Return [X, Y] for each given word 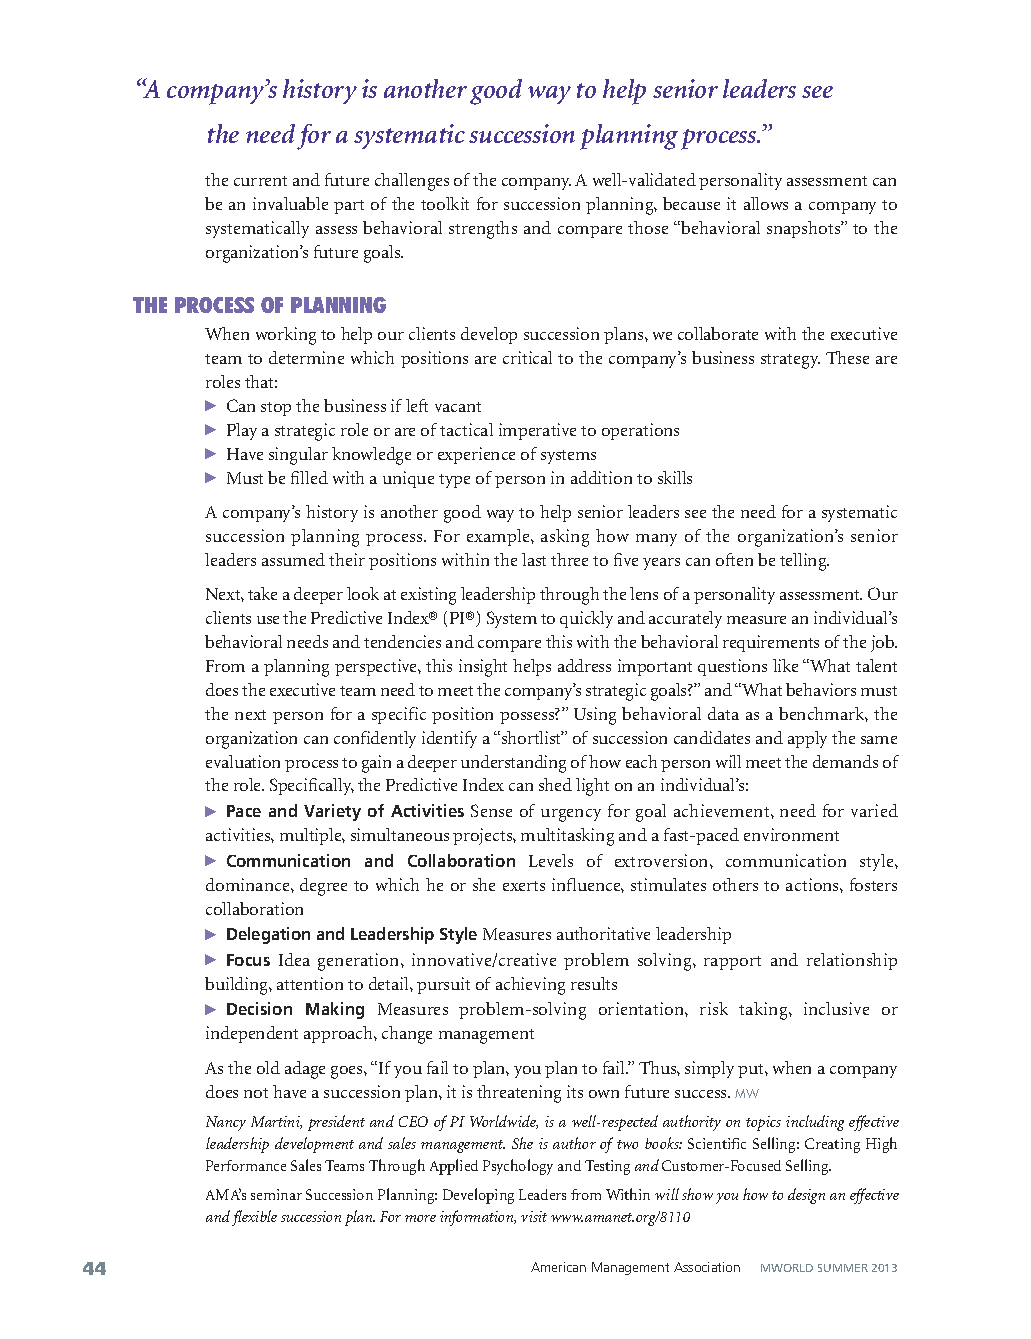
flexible [254, 1218]
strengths [483, 230]
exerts [524, 886]
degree [323, 887]
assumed [293, 559]
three [569, 559]
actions [813, 884]
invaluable [290, 203]
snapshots [804, 229]
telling [804, 562]
